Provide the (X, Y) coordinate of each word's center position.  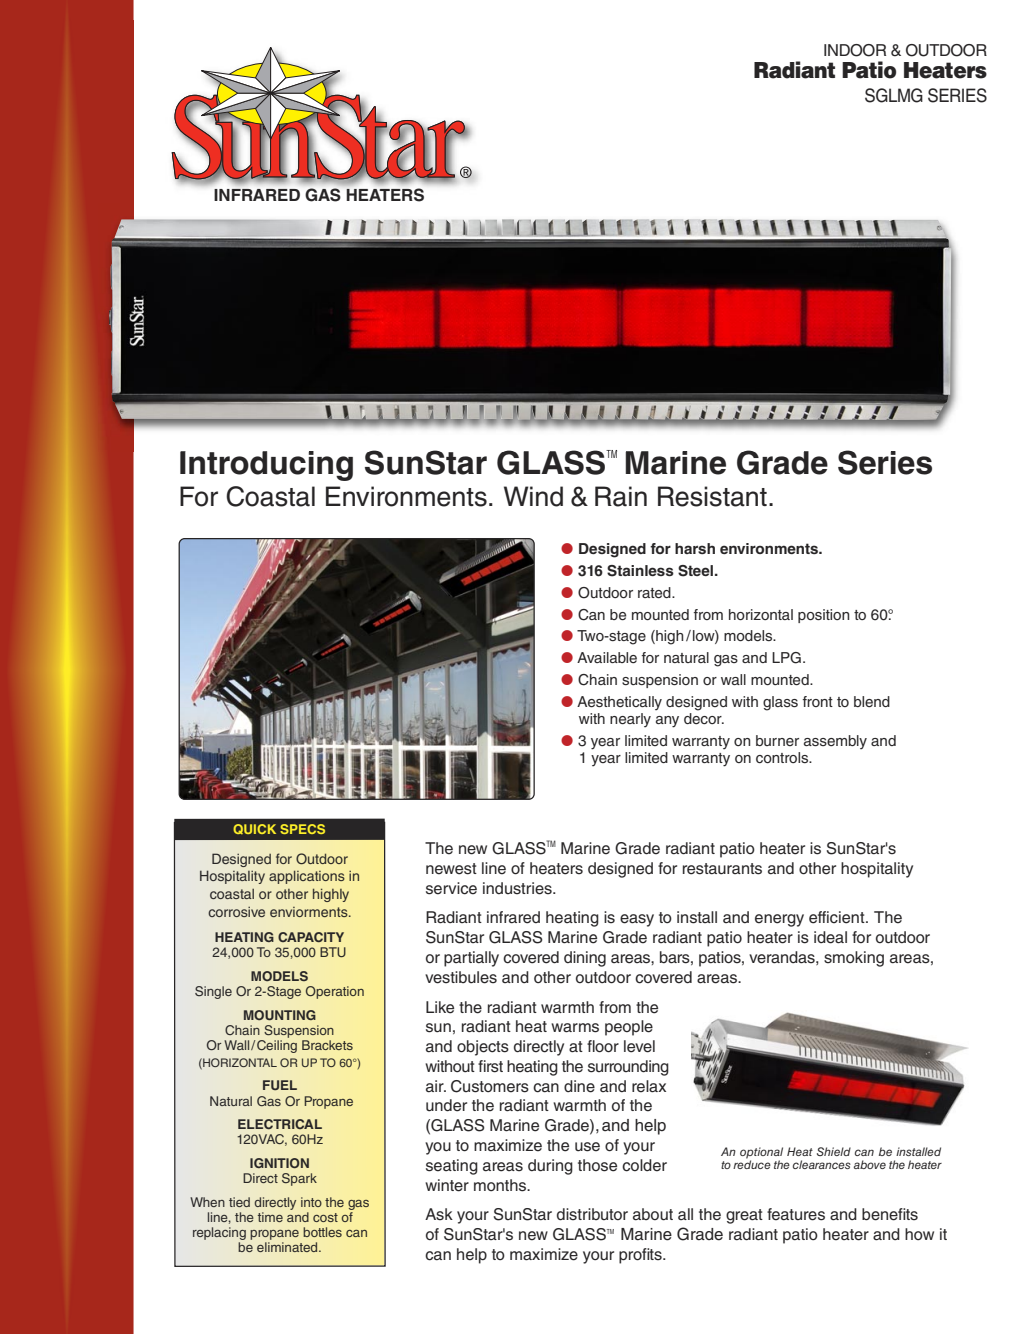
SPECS (302, 829)
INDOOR (855, 50)
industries (518, 888)
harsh (695, 548)
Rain (621, 496)
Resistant (712, 496)
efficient (838, 917)
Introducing (266, 466)
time (270, 1217)
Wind (533, 496)
